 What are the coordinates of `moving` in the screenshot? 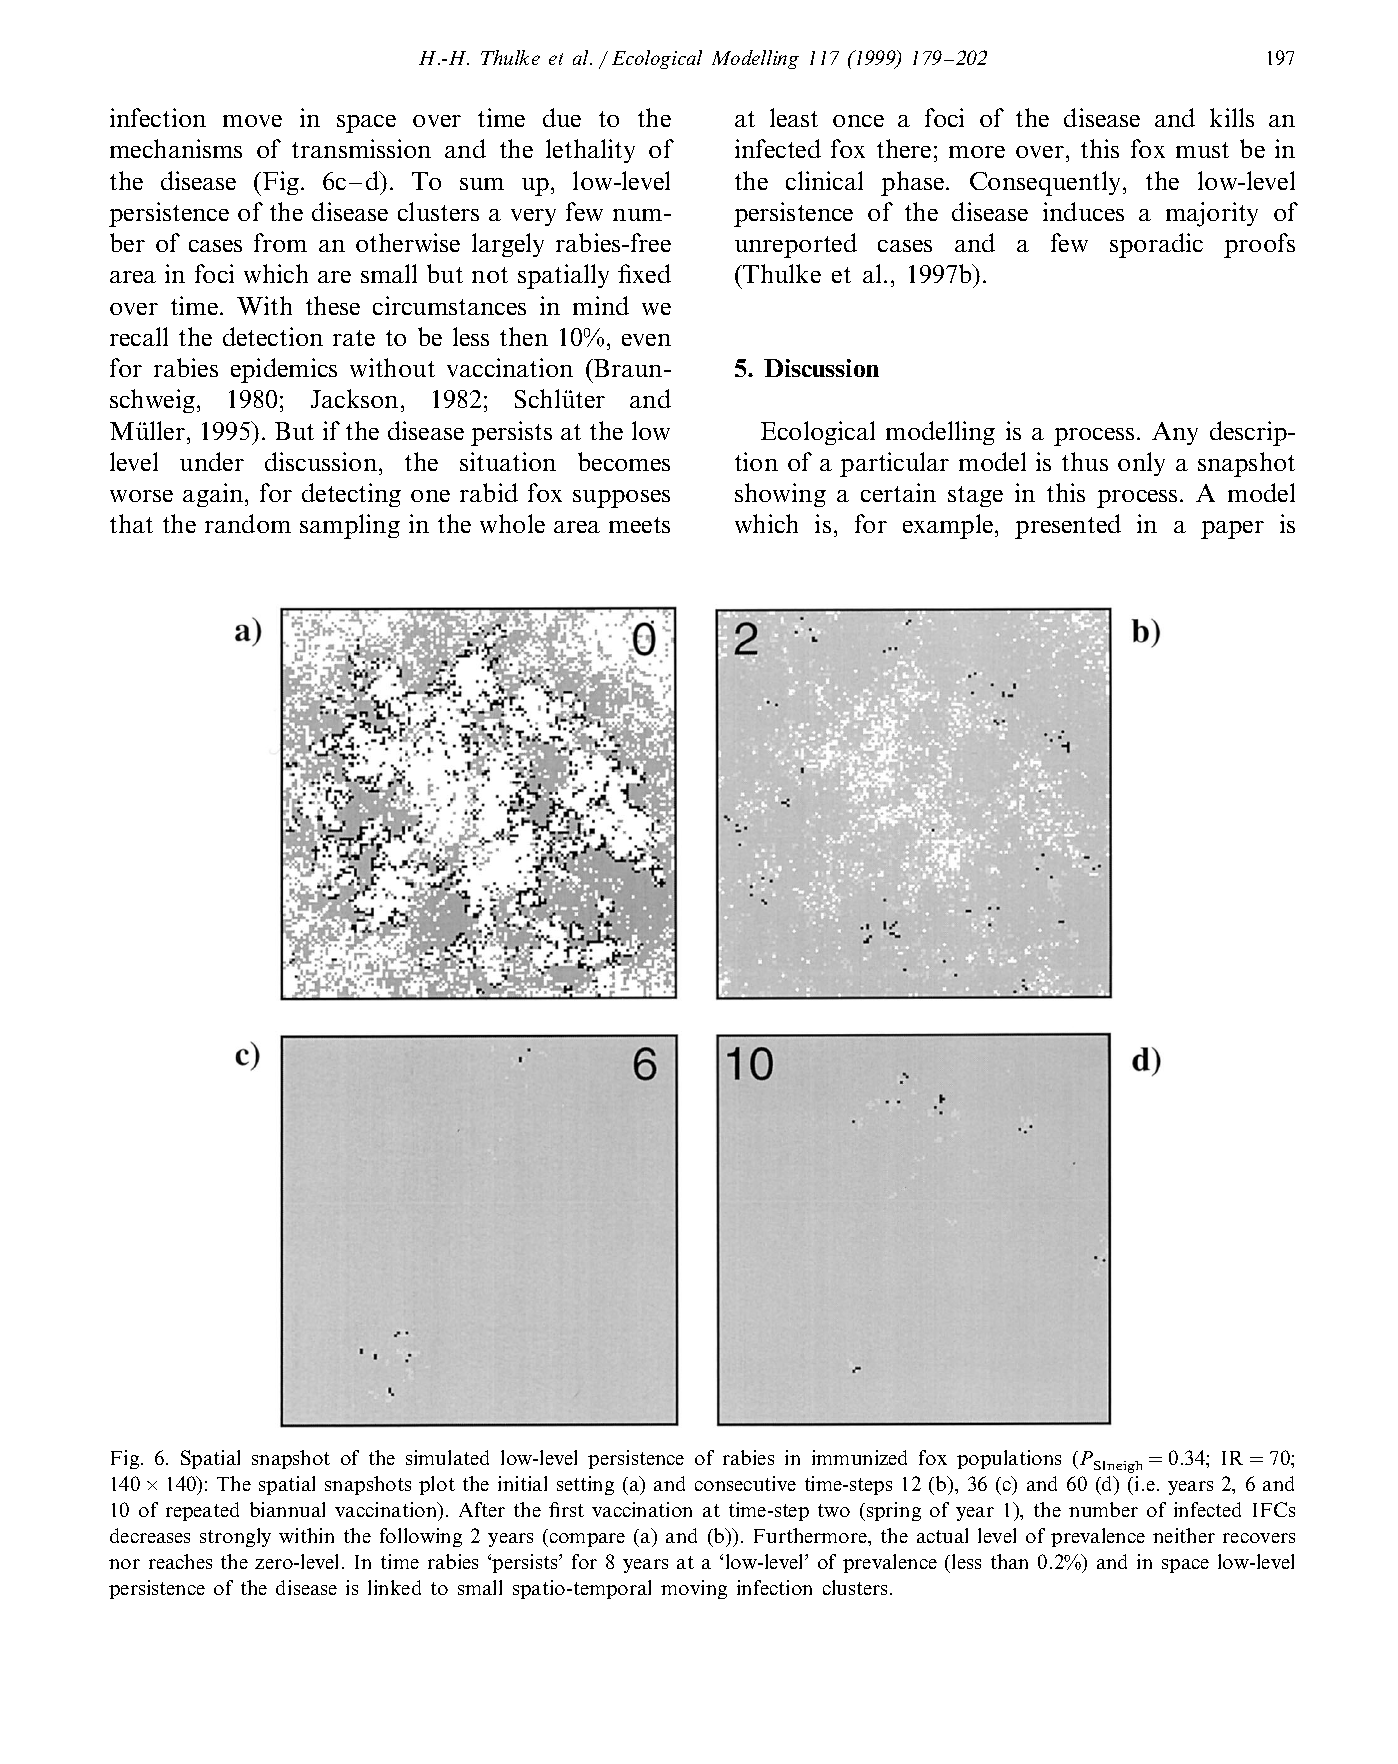 It's located at (694, 1589).
